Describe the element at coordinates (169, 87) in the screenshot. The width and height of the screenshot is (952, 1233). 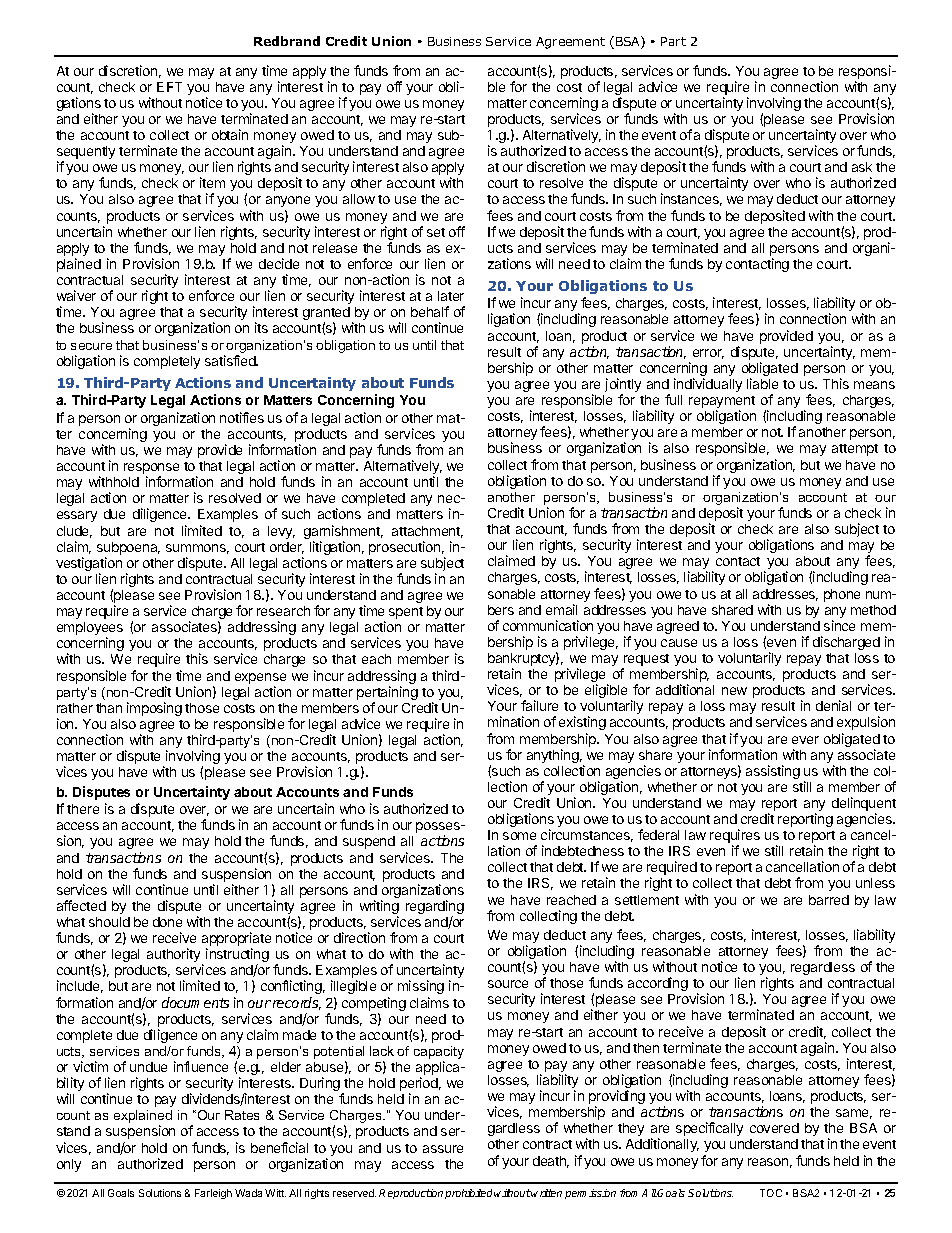
I see `EFT` at that location.
